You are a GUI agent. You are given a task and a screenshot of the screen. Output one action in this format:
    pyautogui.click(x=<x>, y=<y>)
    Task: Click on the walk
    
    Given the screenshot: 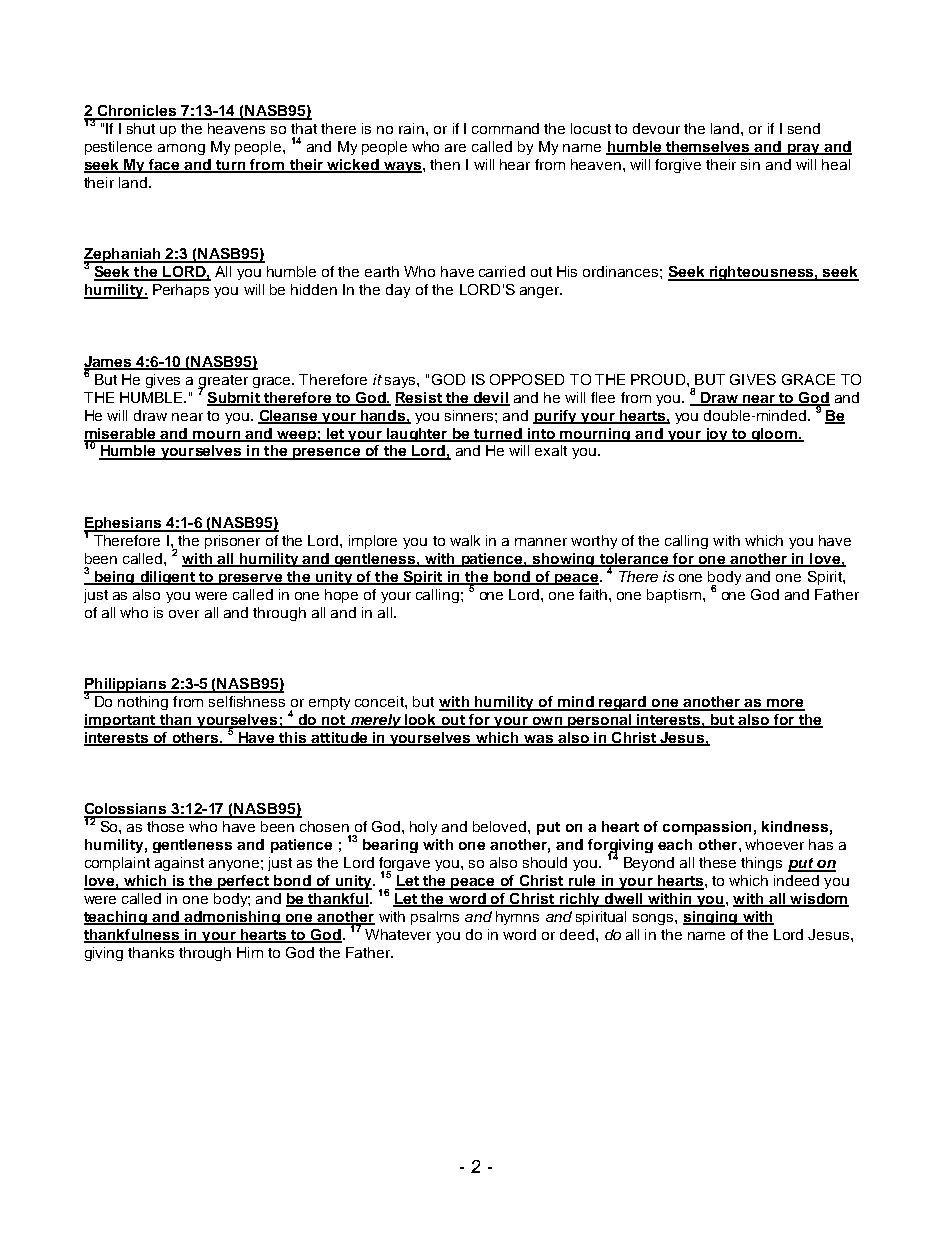 What is the action you would take?
    pyautogui.click(x=465, y=540)
